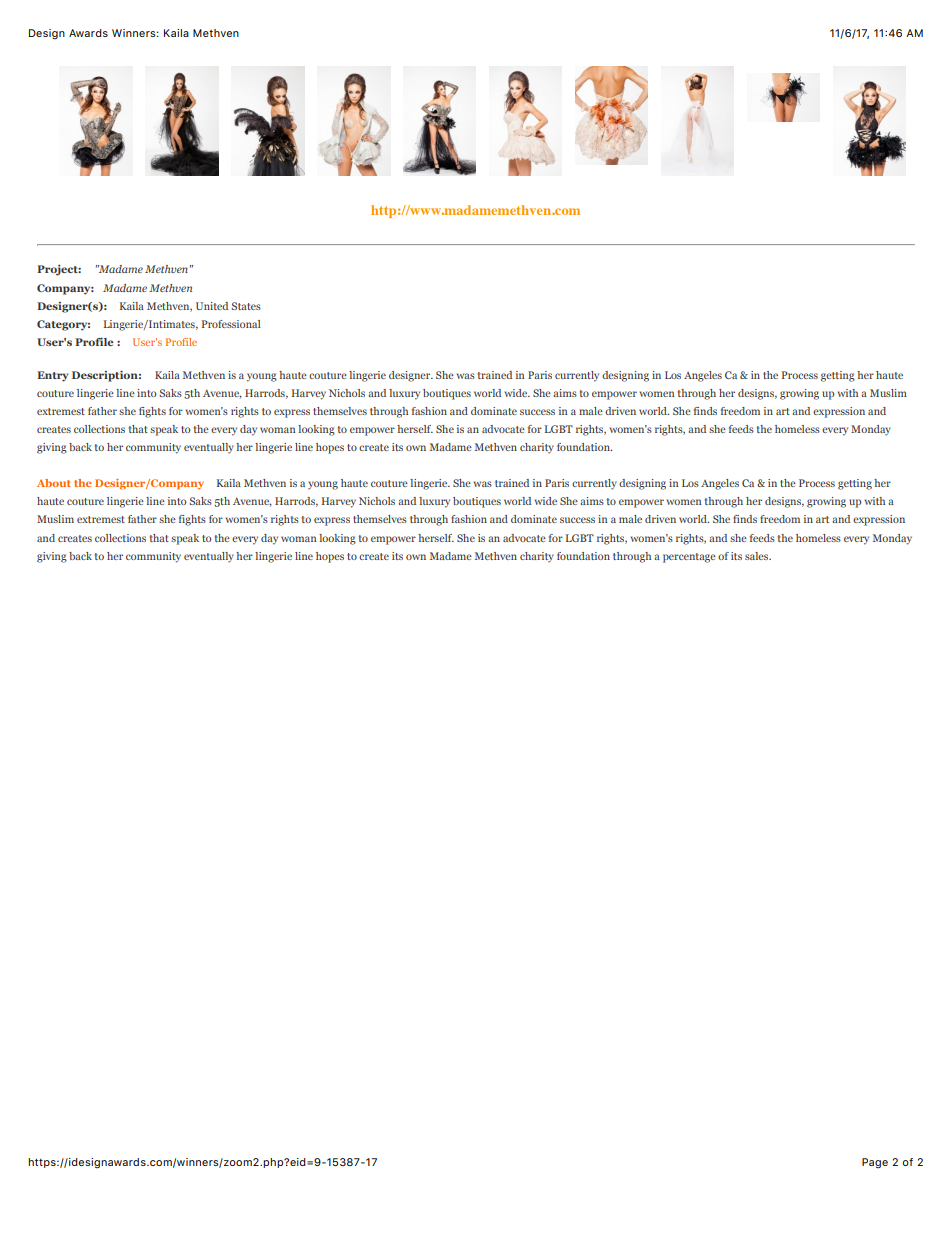 The width and height of the screenshot is (952, 1233). I want to click on percentage, so click(689, 558).
